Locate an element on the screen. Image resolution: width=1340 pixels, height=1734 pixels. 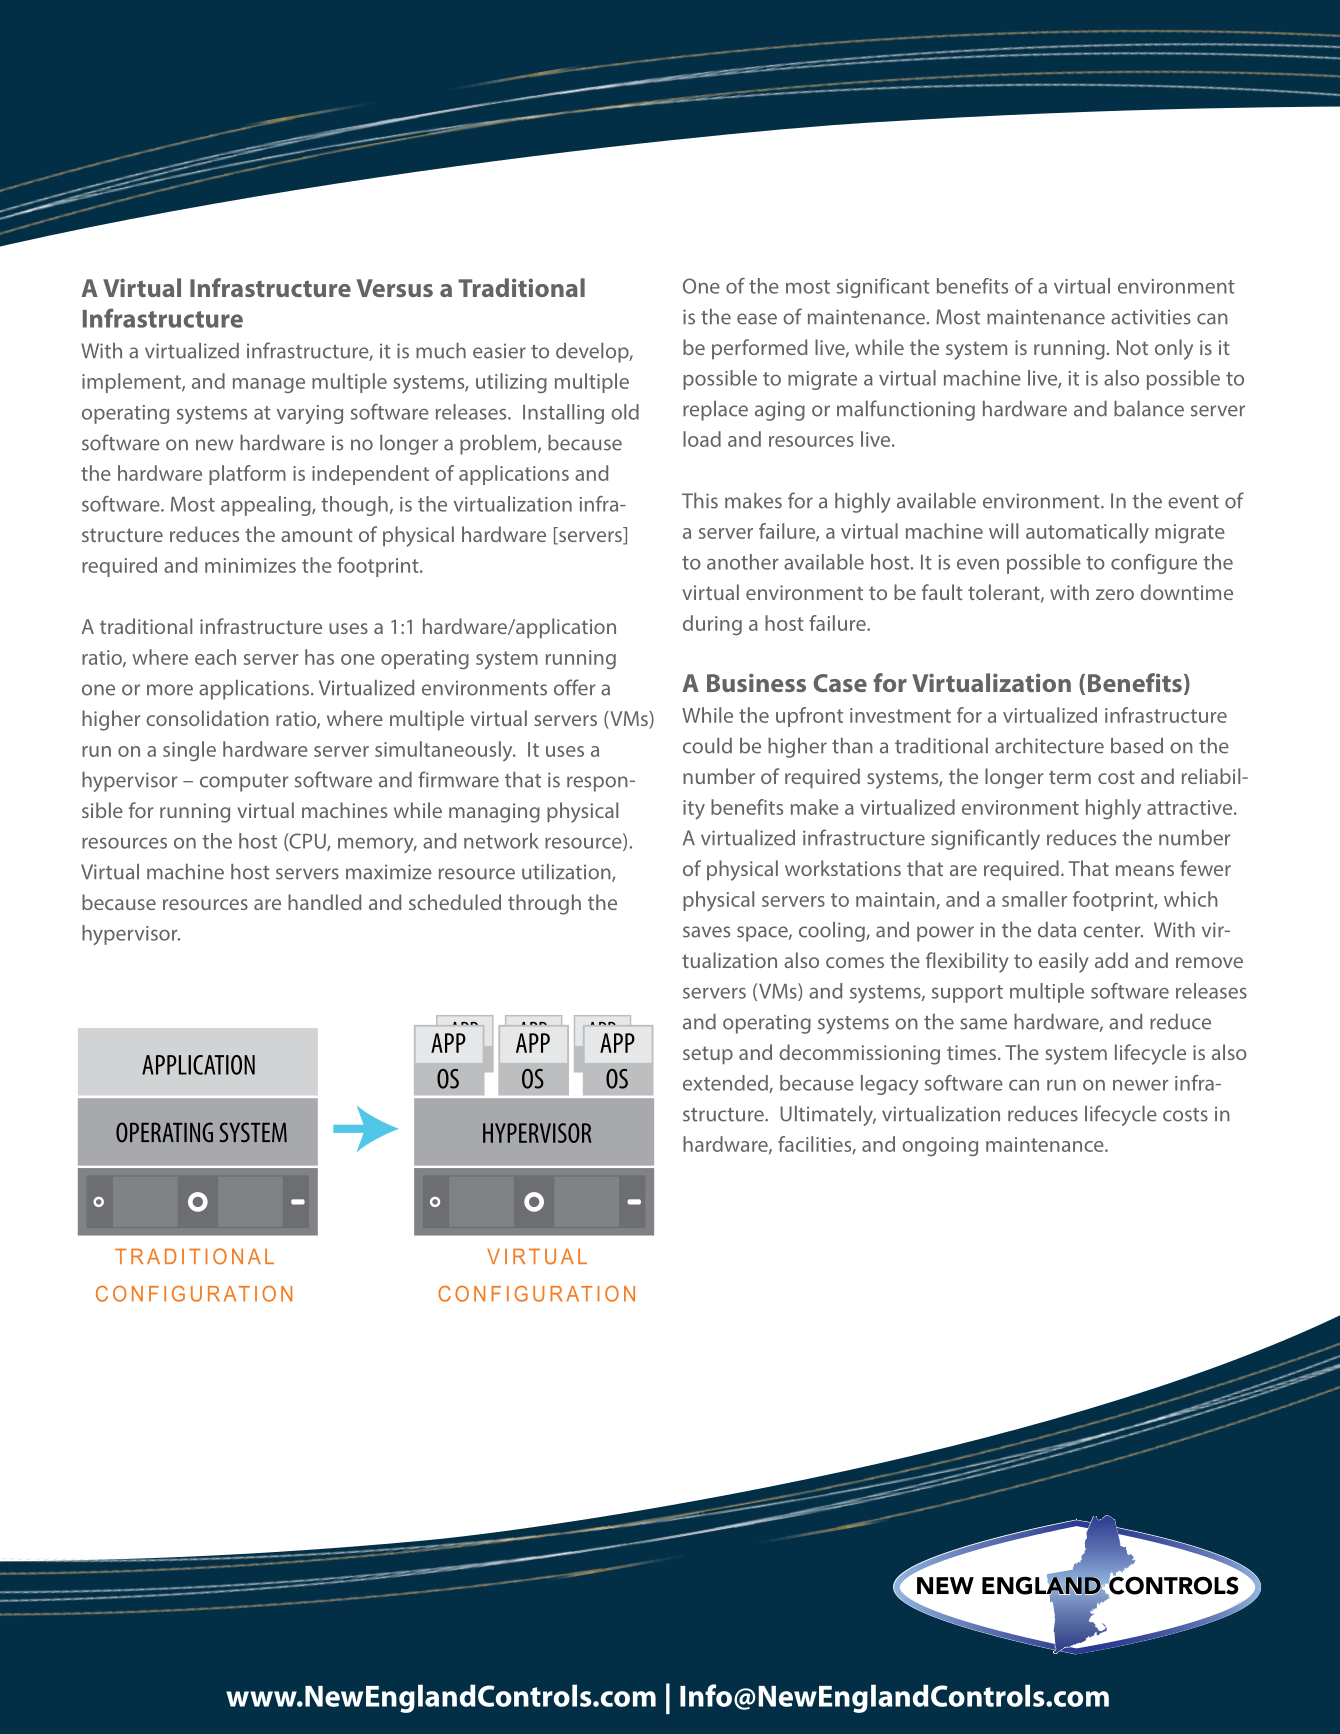
extended is located at coordinates (726, 1084).
